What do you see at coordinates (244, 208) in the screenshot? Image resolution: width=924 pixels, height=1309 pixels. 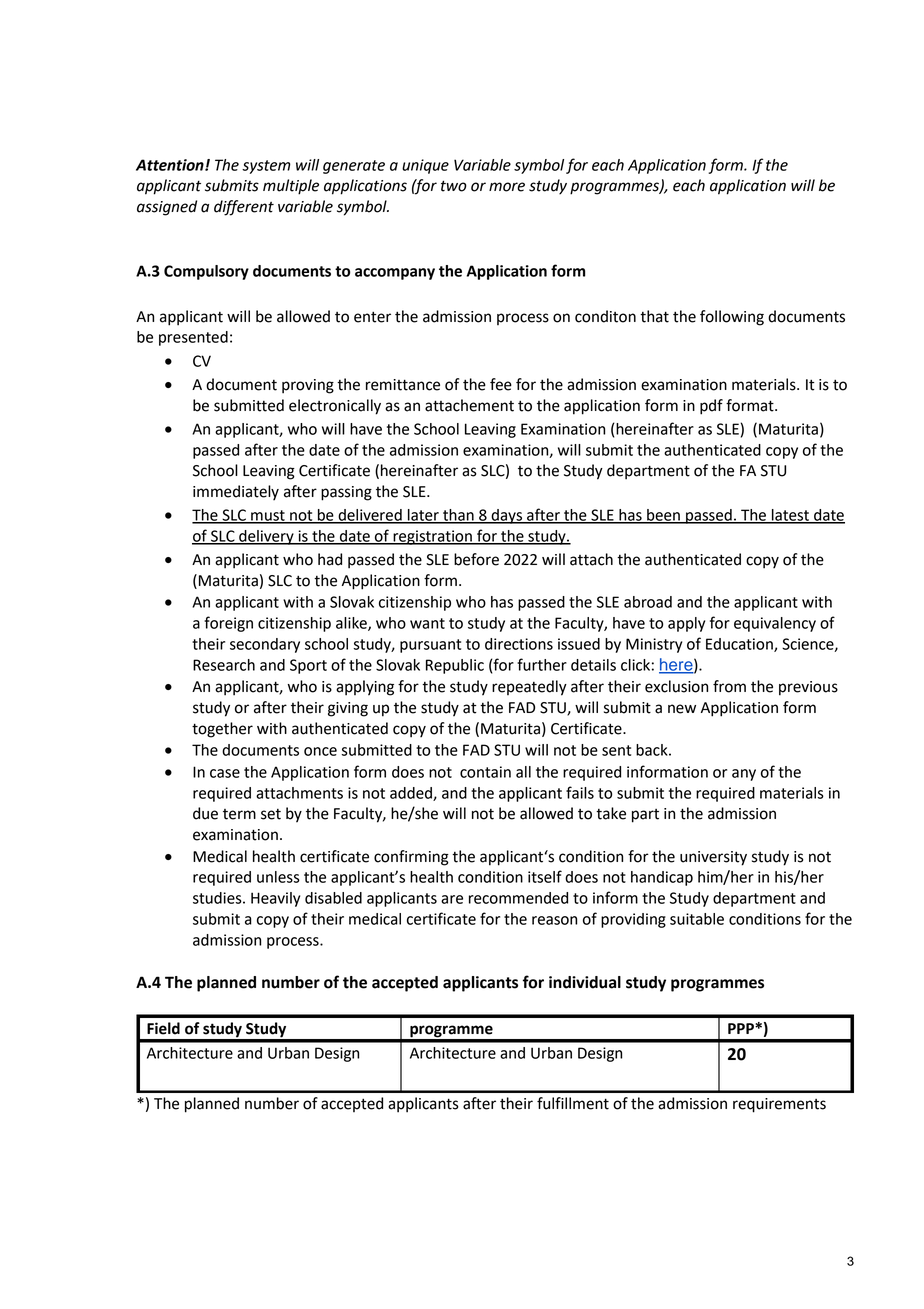 I see `different` at bounding box center [244, 208].
